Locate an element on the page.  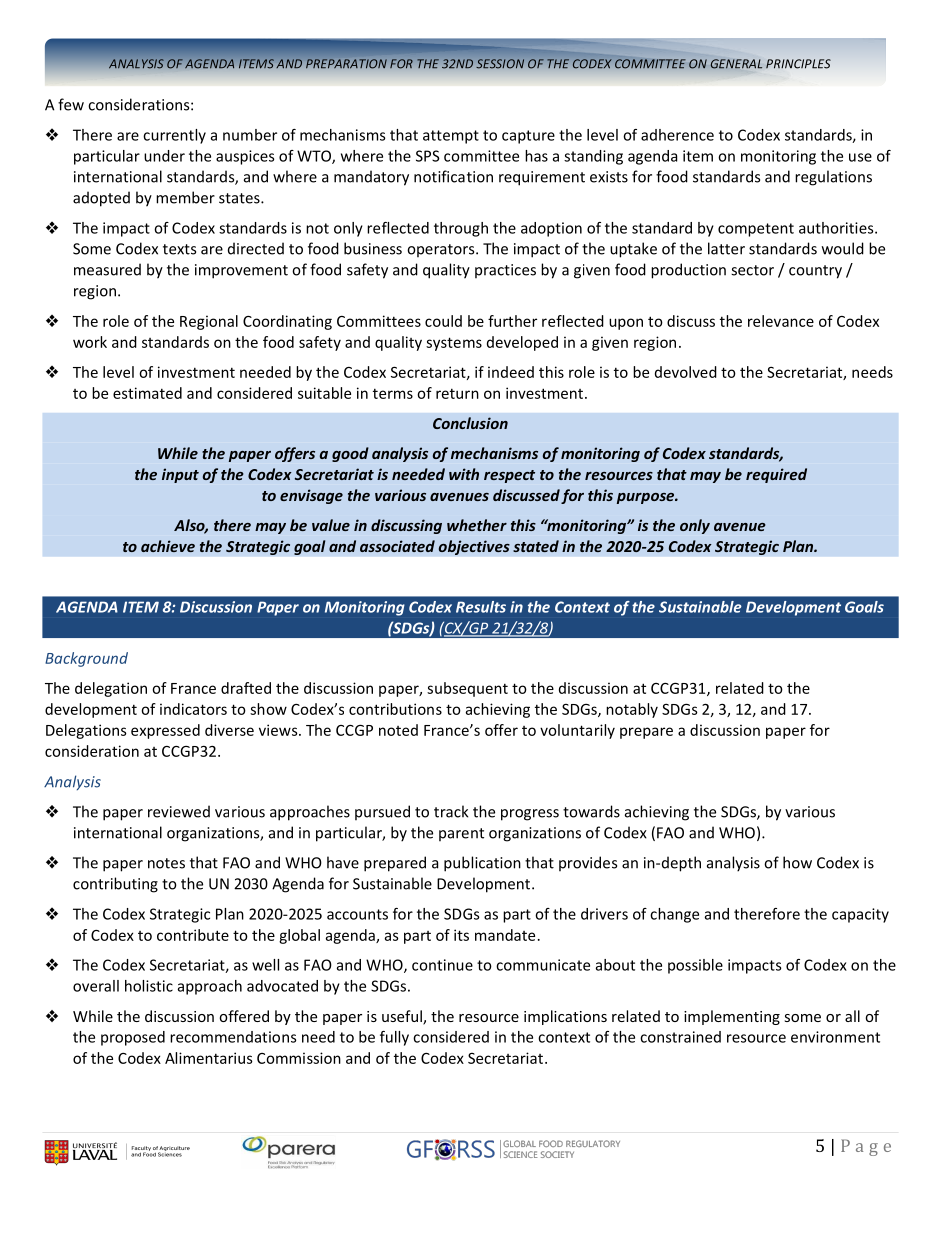
SESSION is located at coordinates (500, 64).
